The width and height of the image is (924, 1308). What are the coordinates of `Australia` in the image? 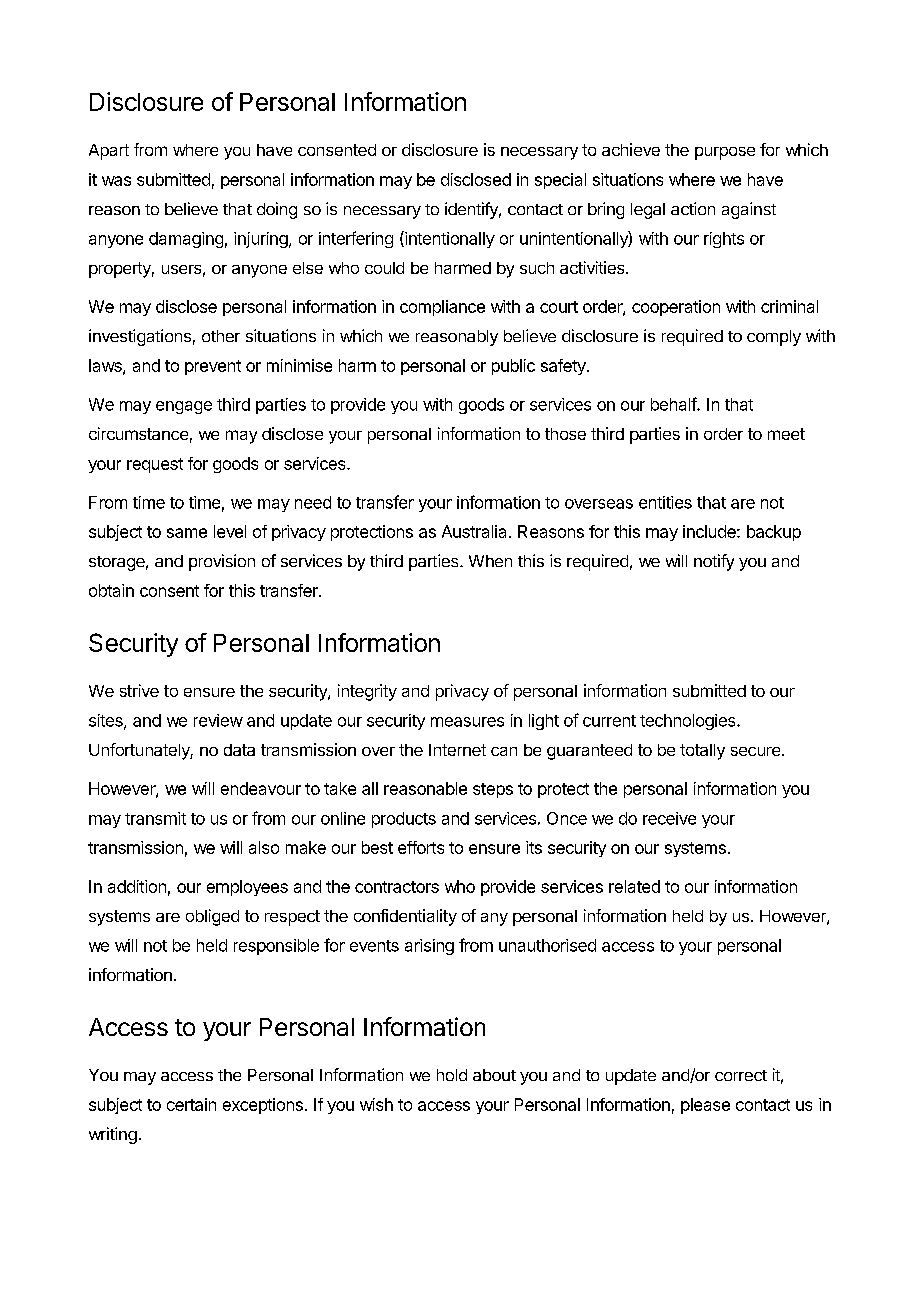 It's located at (474, 531).
